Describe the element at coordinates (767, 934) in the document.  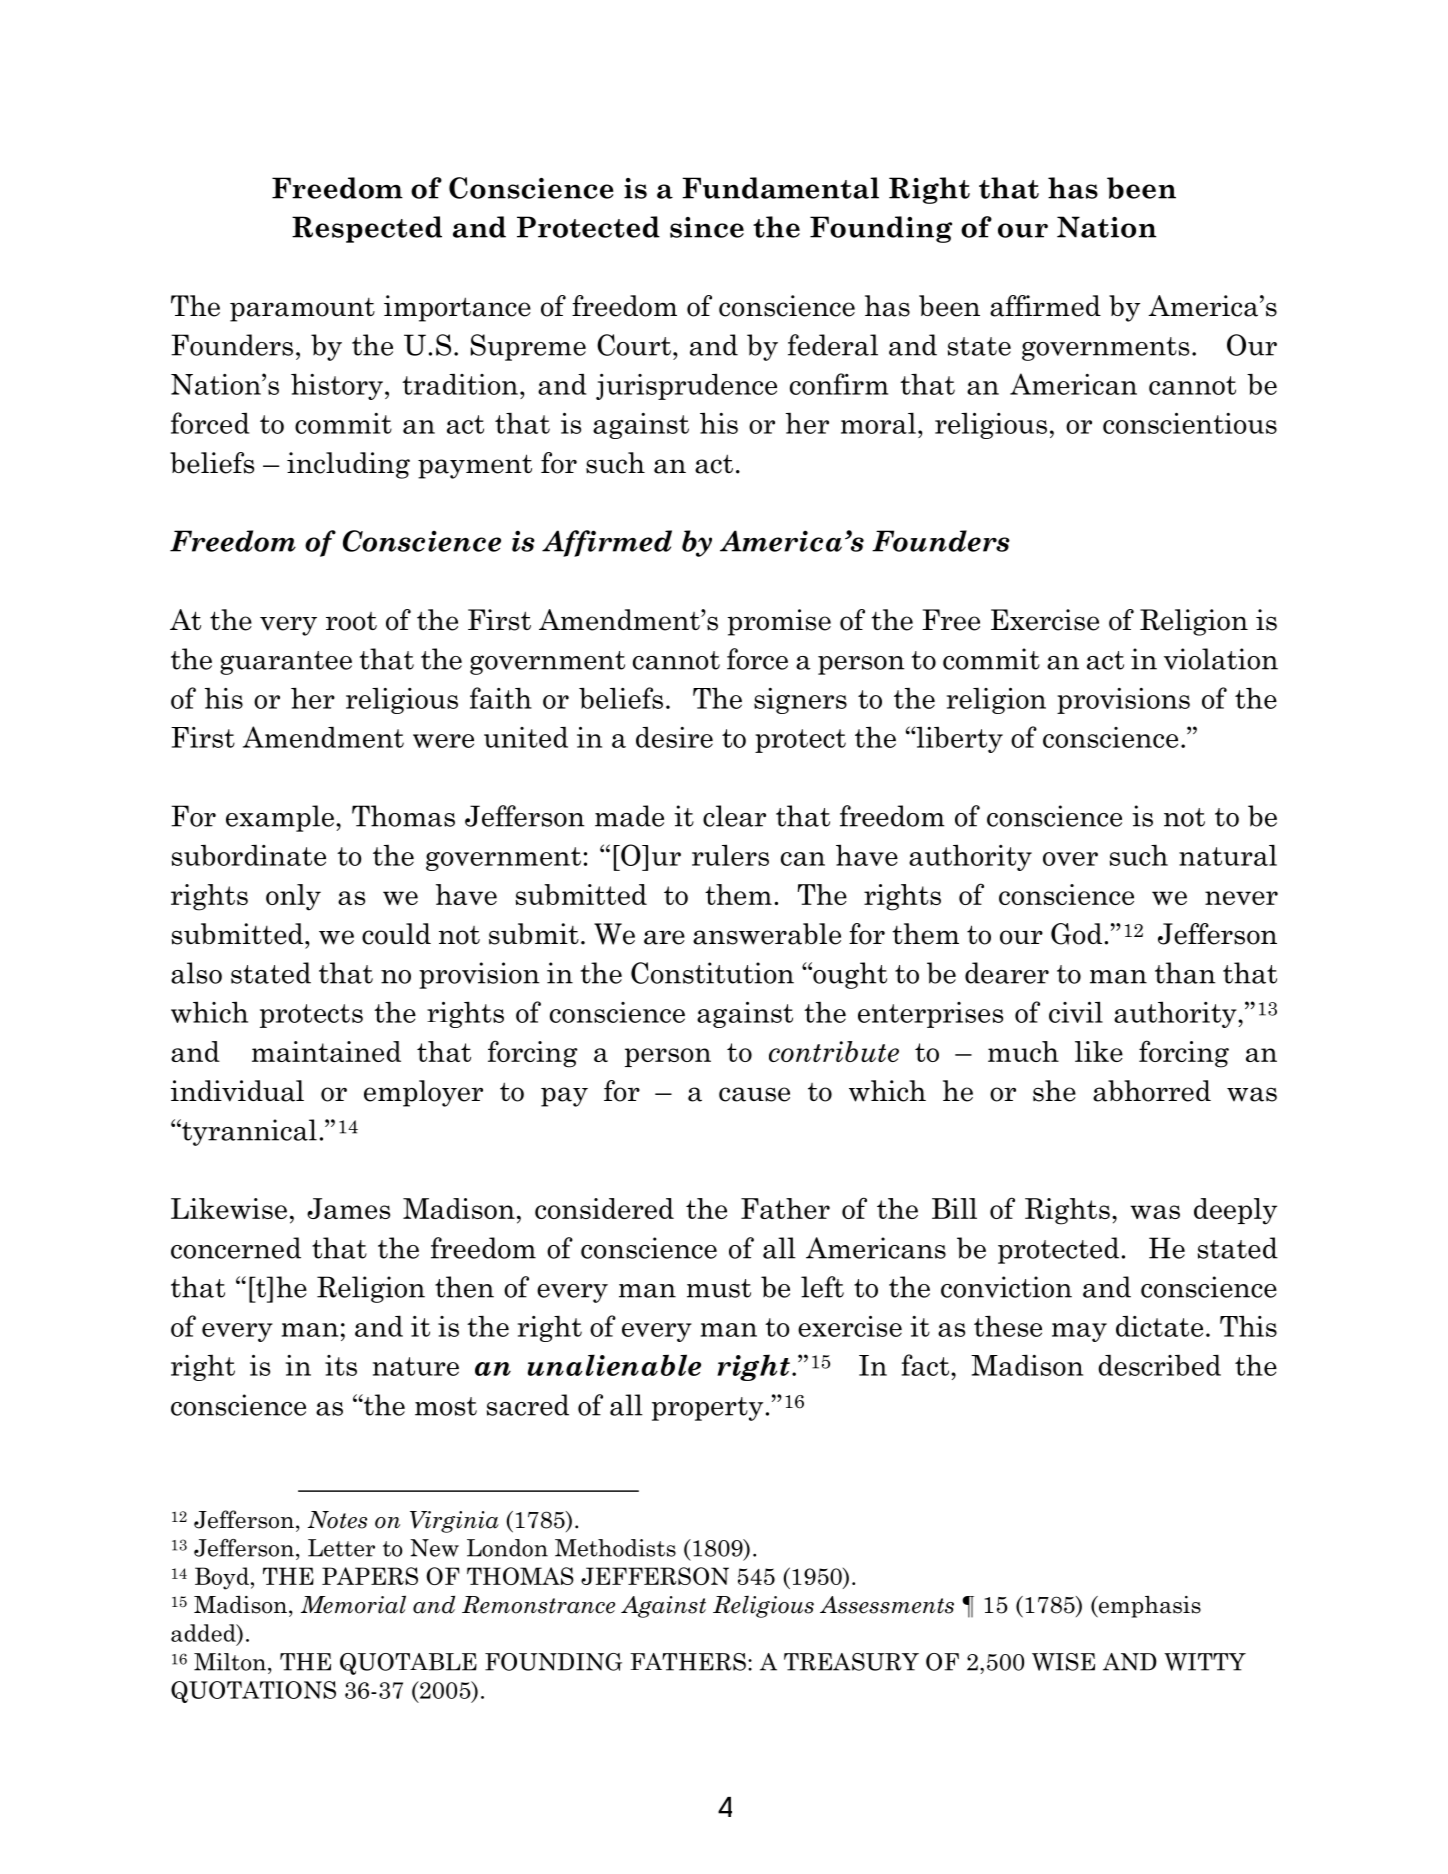
I see `answerable` at that location.
